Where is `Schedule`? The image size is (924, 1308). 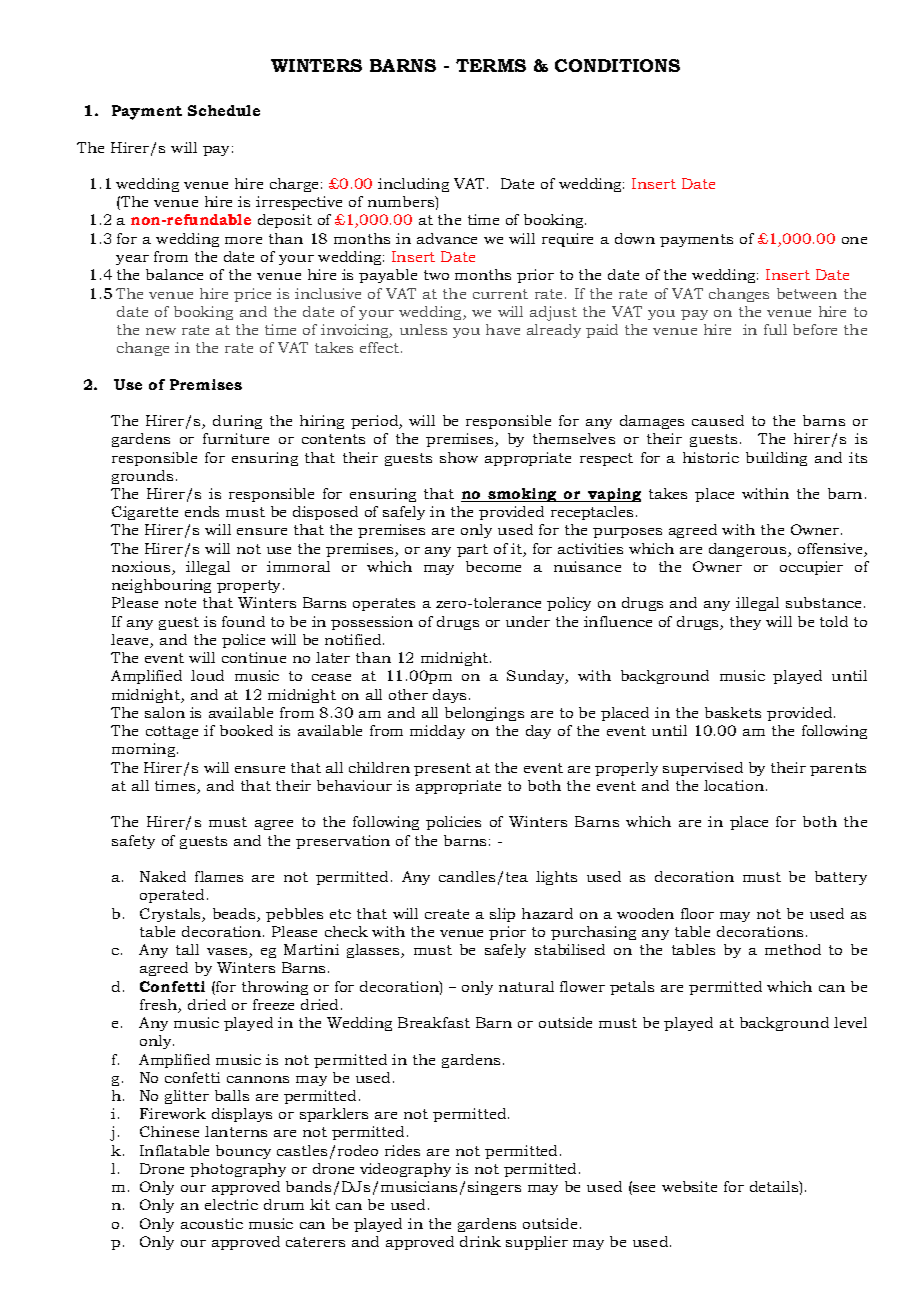
Schedule is located at coordinates (224, 110).
